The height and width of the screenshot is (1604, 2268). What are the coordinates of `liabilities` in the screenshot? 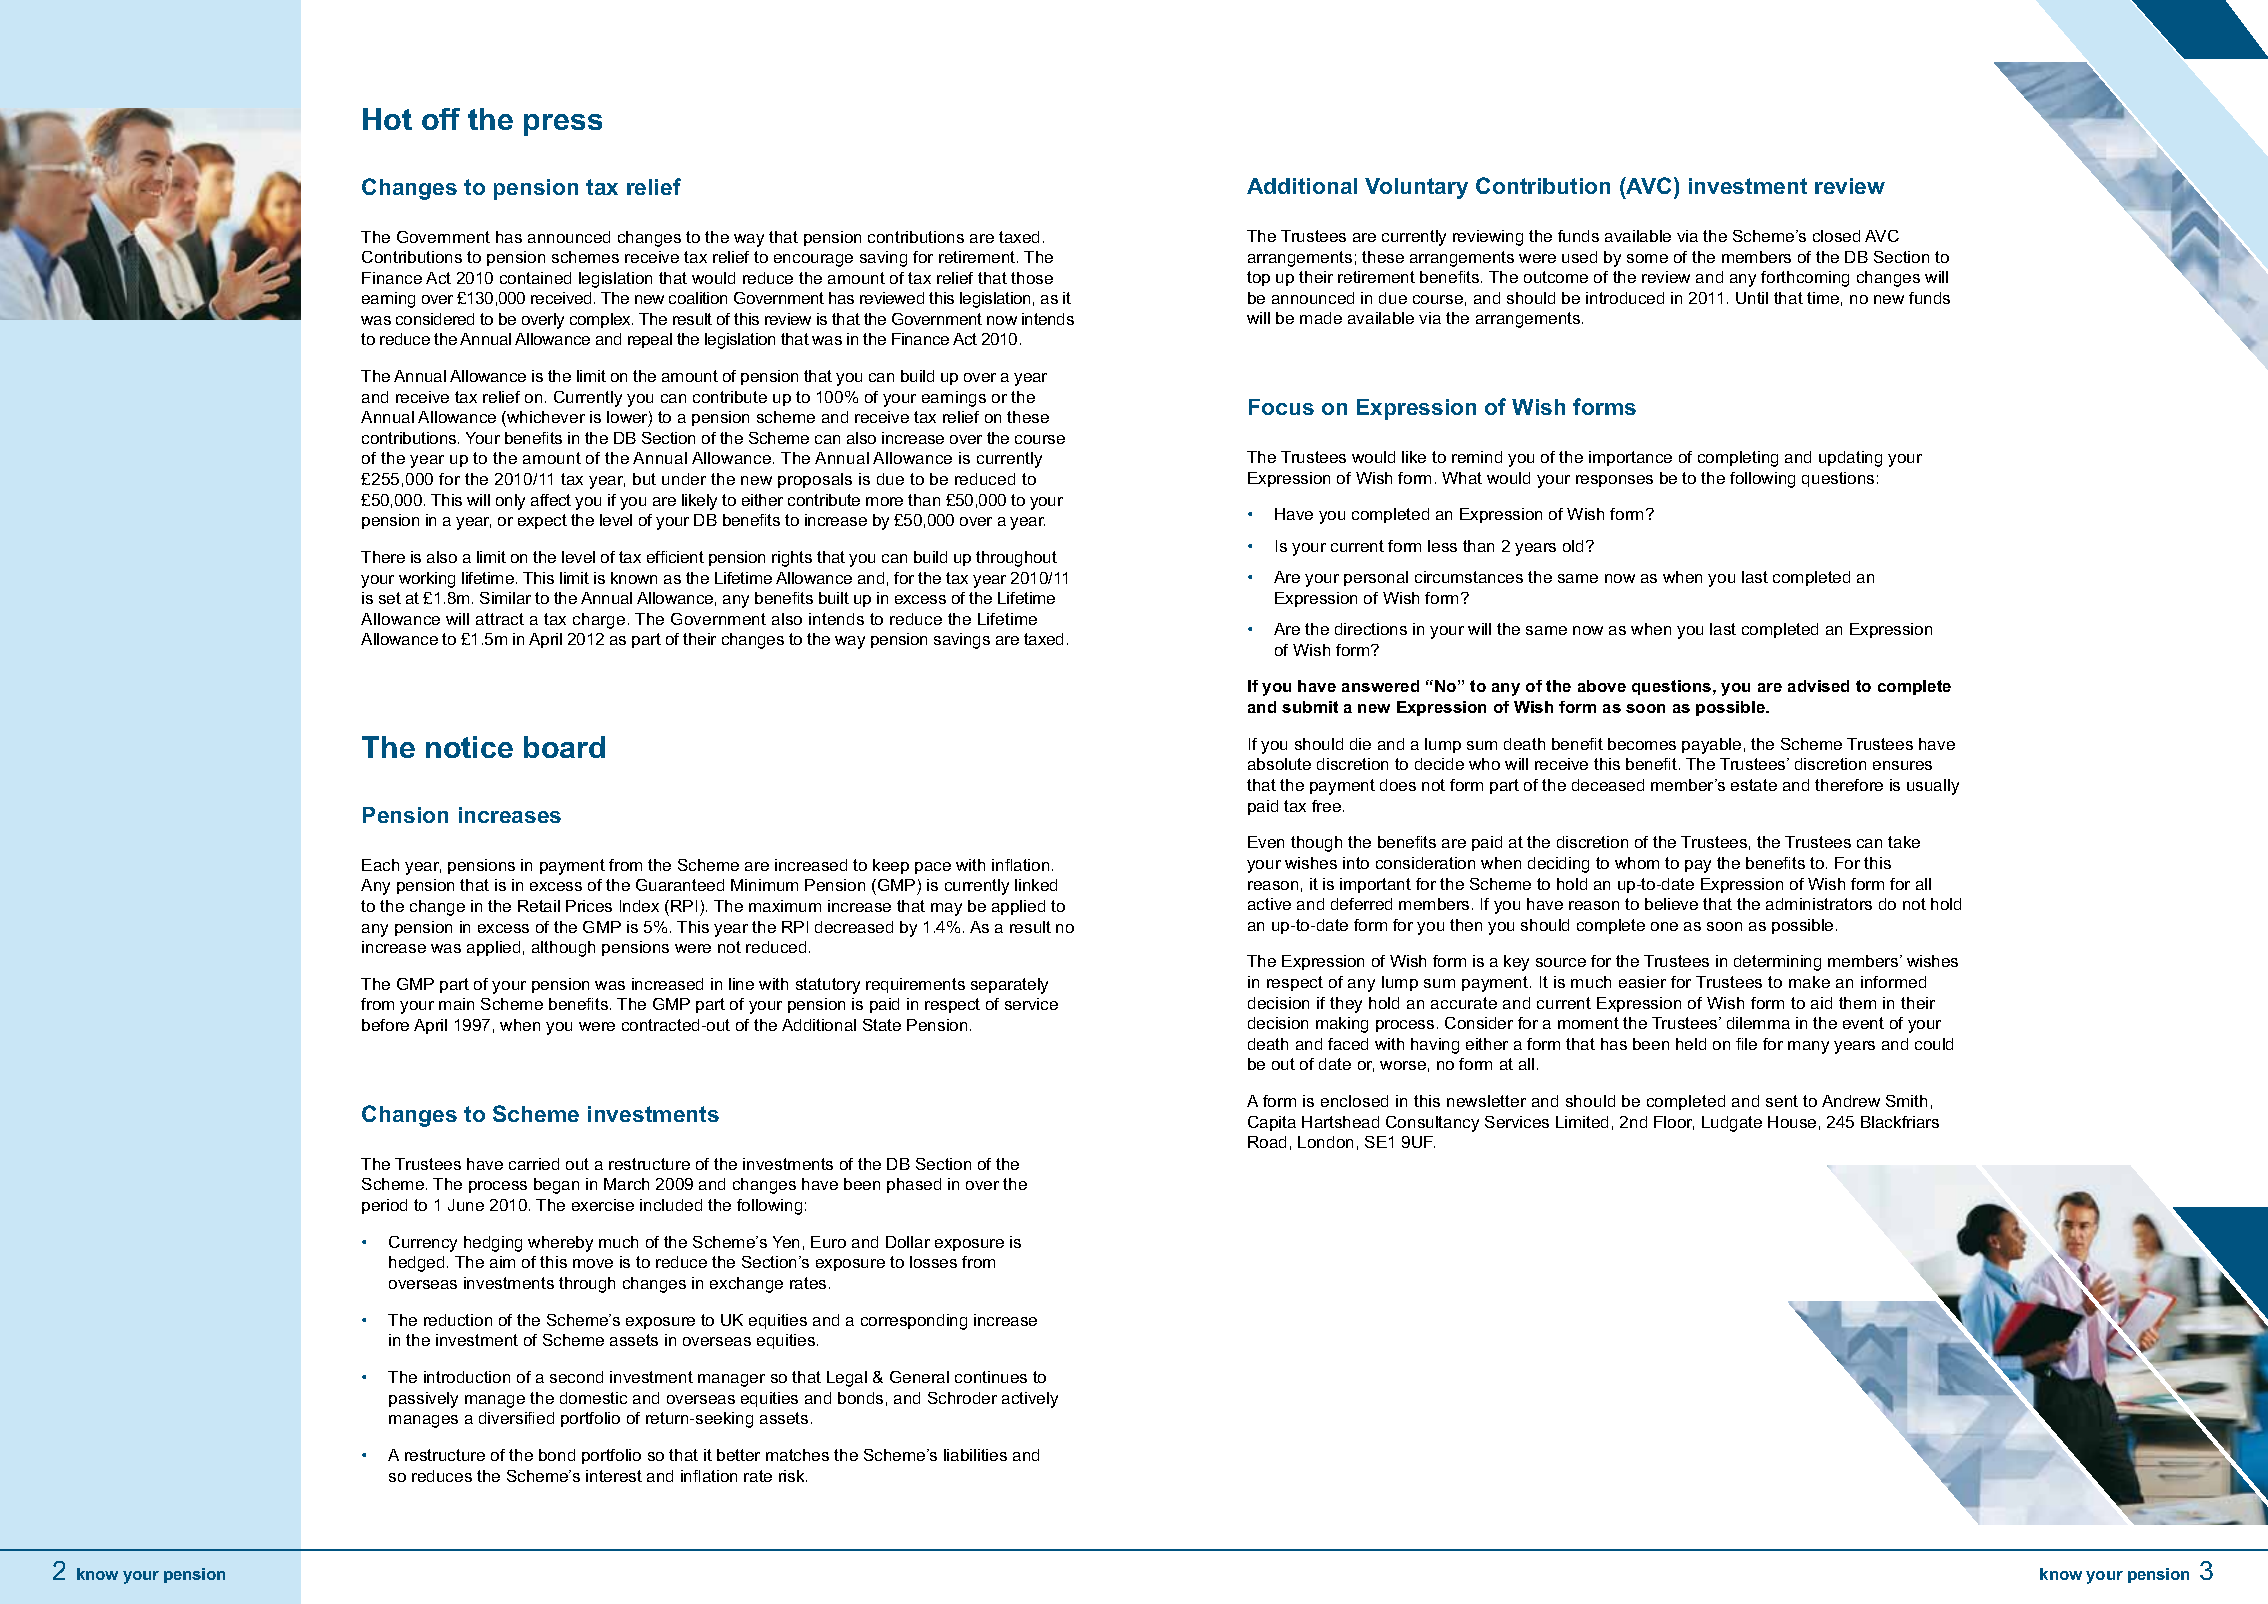 It's located at (975, 1455).
